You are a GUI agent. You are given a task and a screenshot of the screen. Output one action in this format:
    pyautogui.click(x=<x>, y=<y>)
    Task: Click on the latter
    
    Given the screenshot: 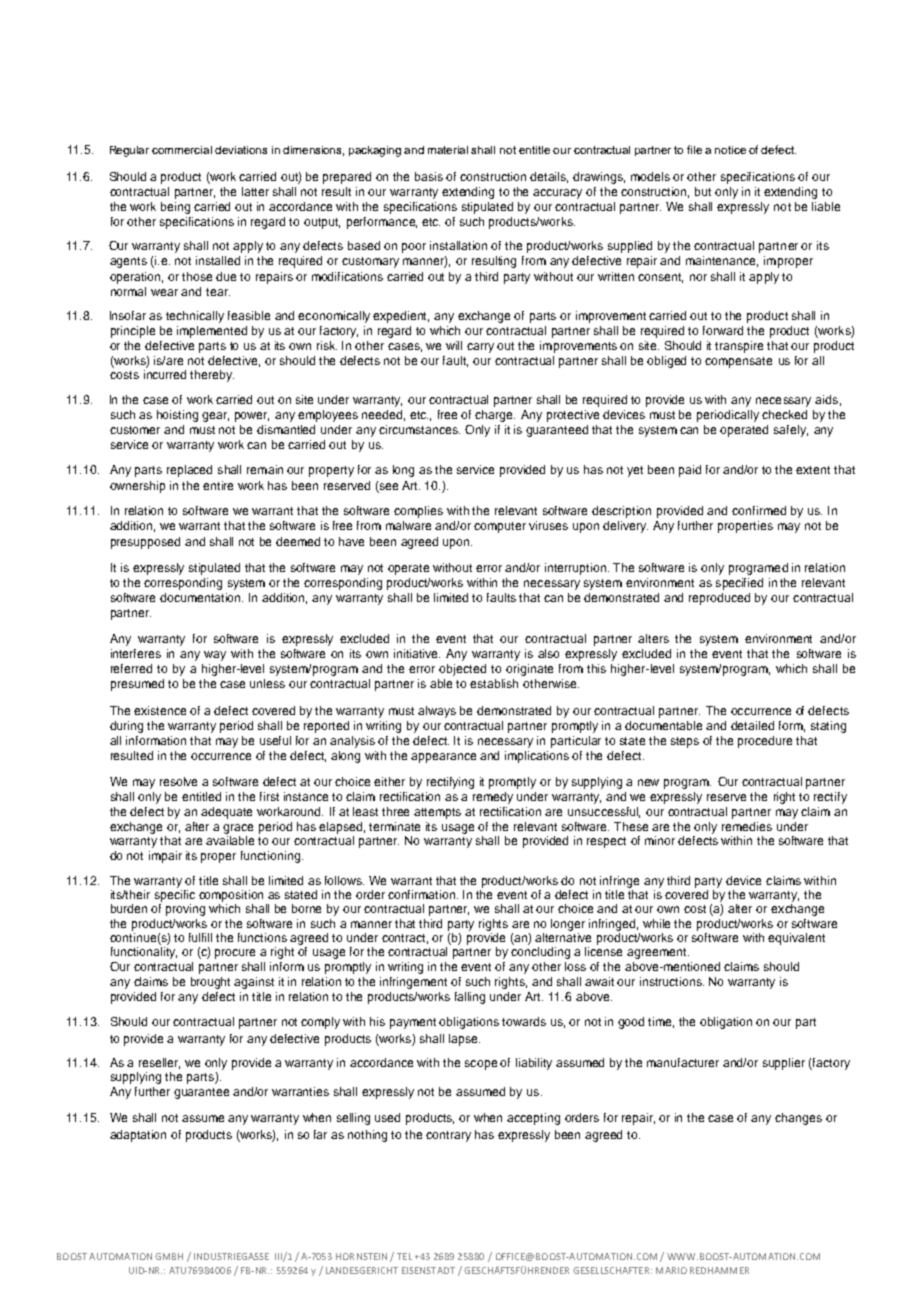 What is the action you would take?
    pyautogui.click(x=255, y=191)
